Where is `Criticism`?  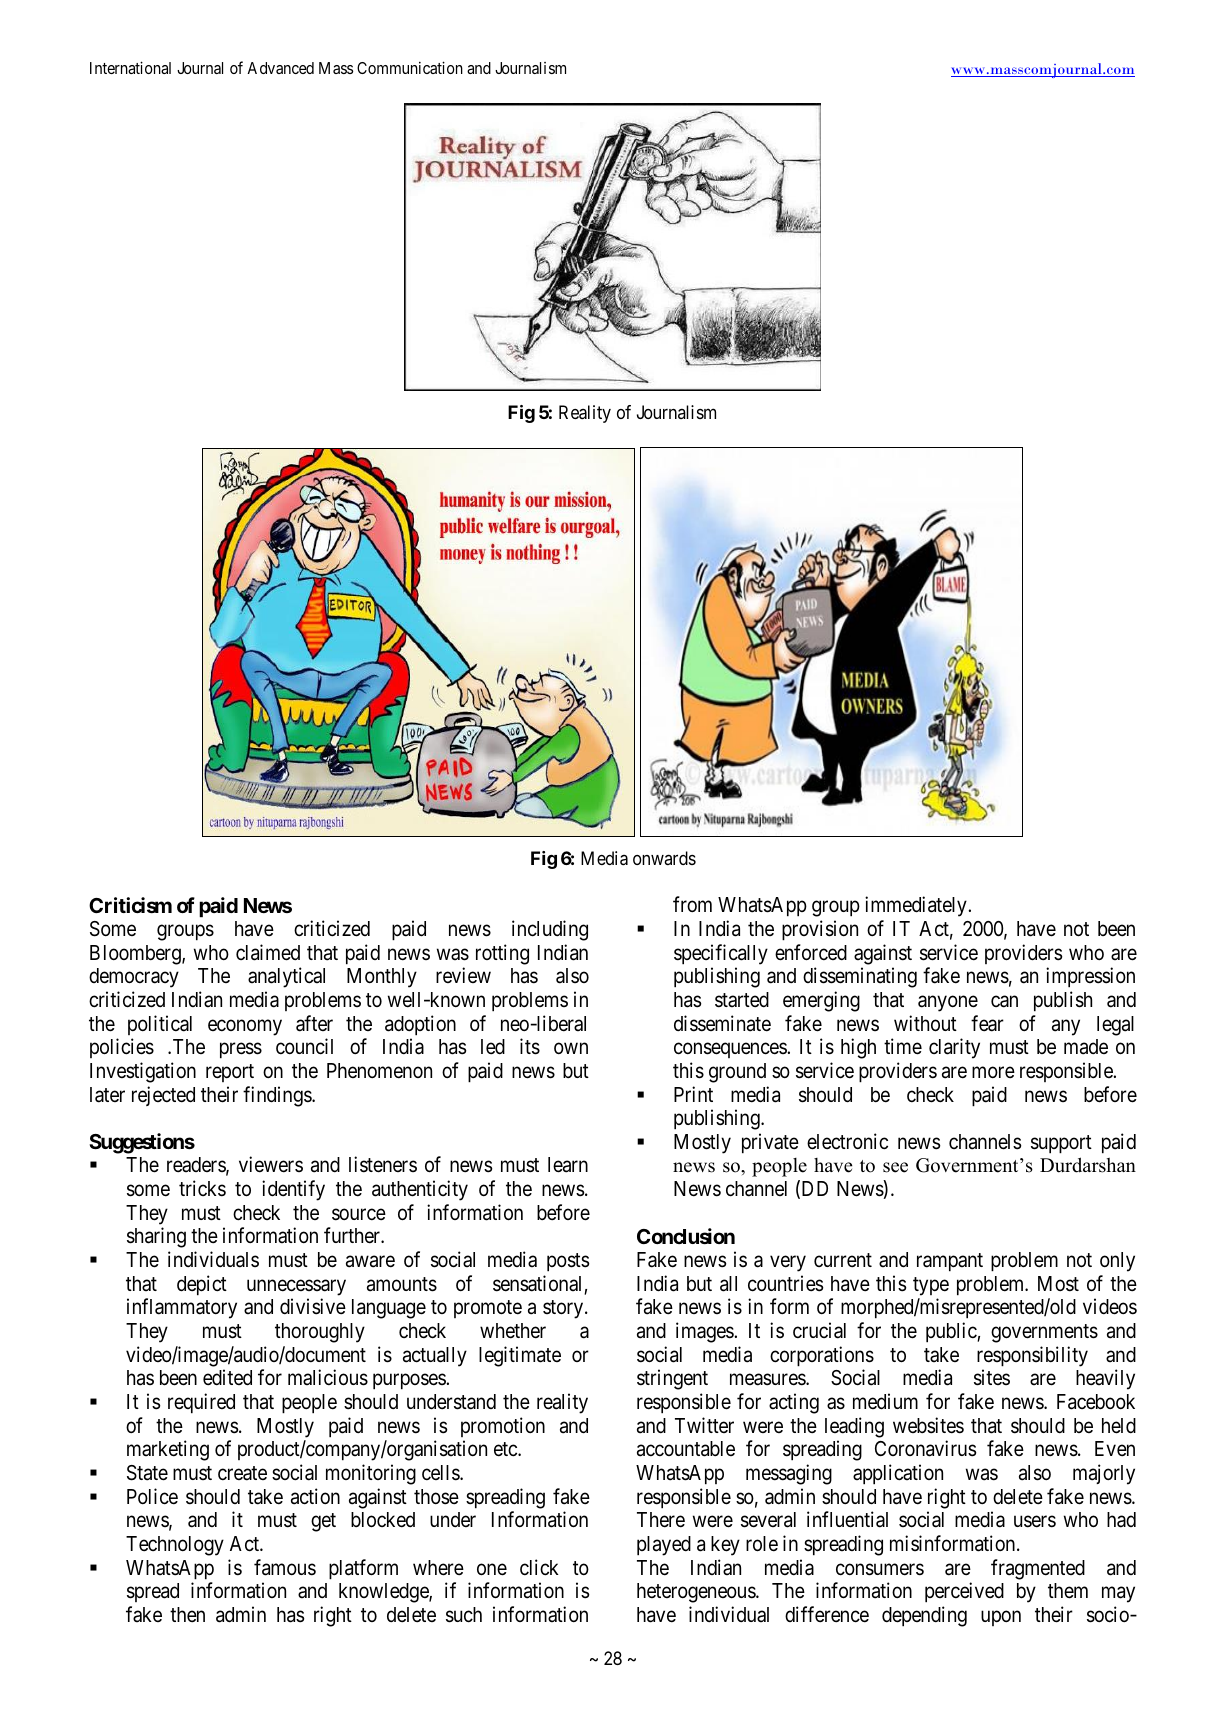 Criticism is located at coordinates (130, 905).
